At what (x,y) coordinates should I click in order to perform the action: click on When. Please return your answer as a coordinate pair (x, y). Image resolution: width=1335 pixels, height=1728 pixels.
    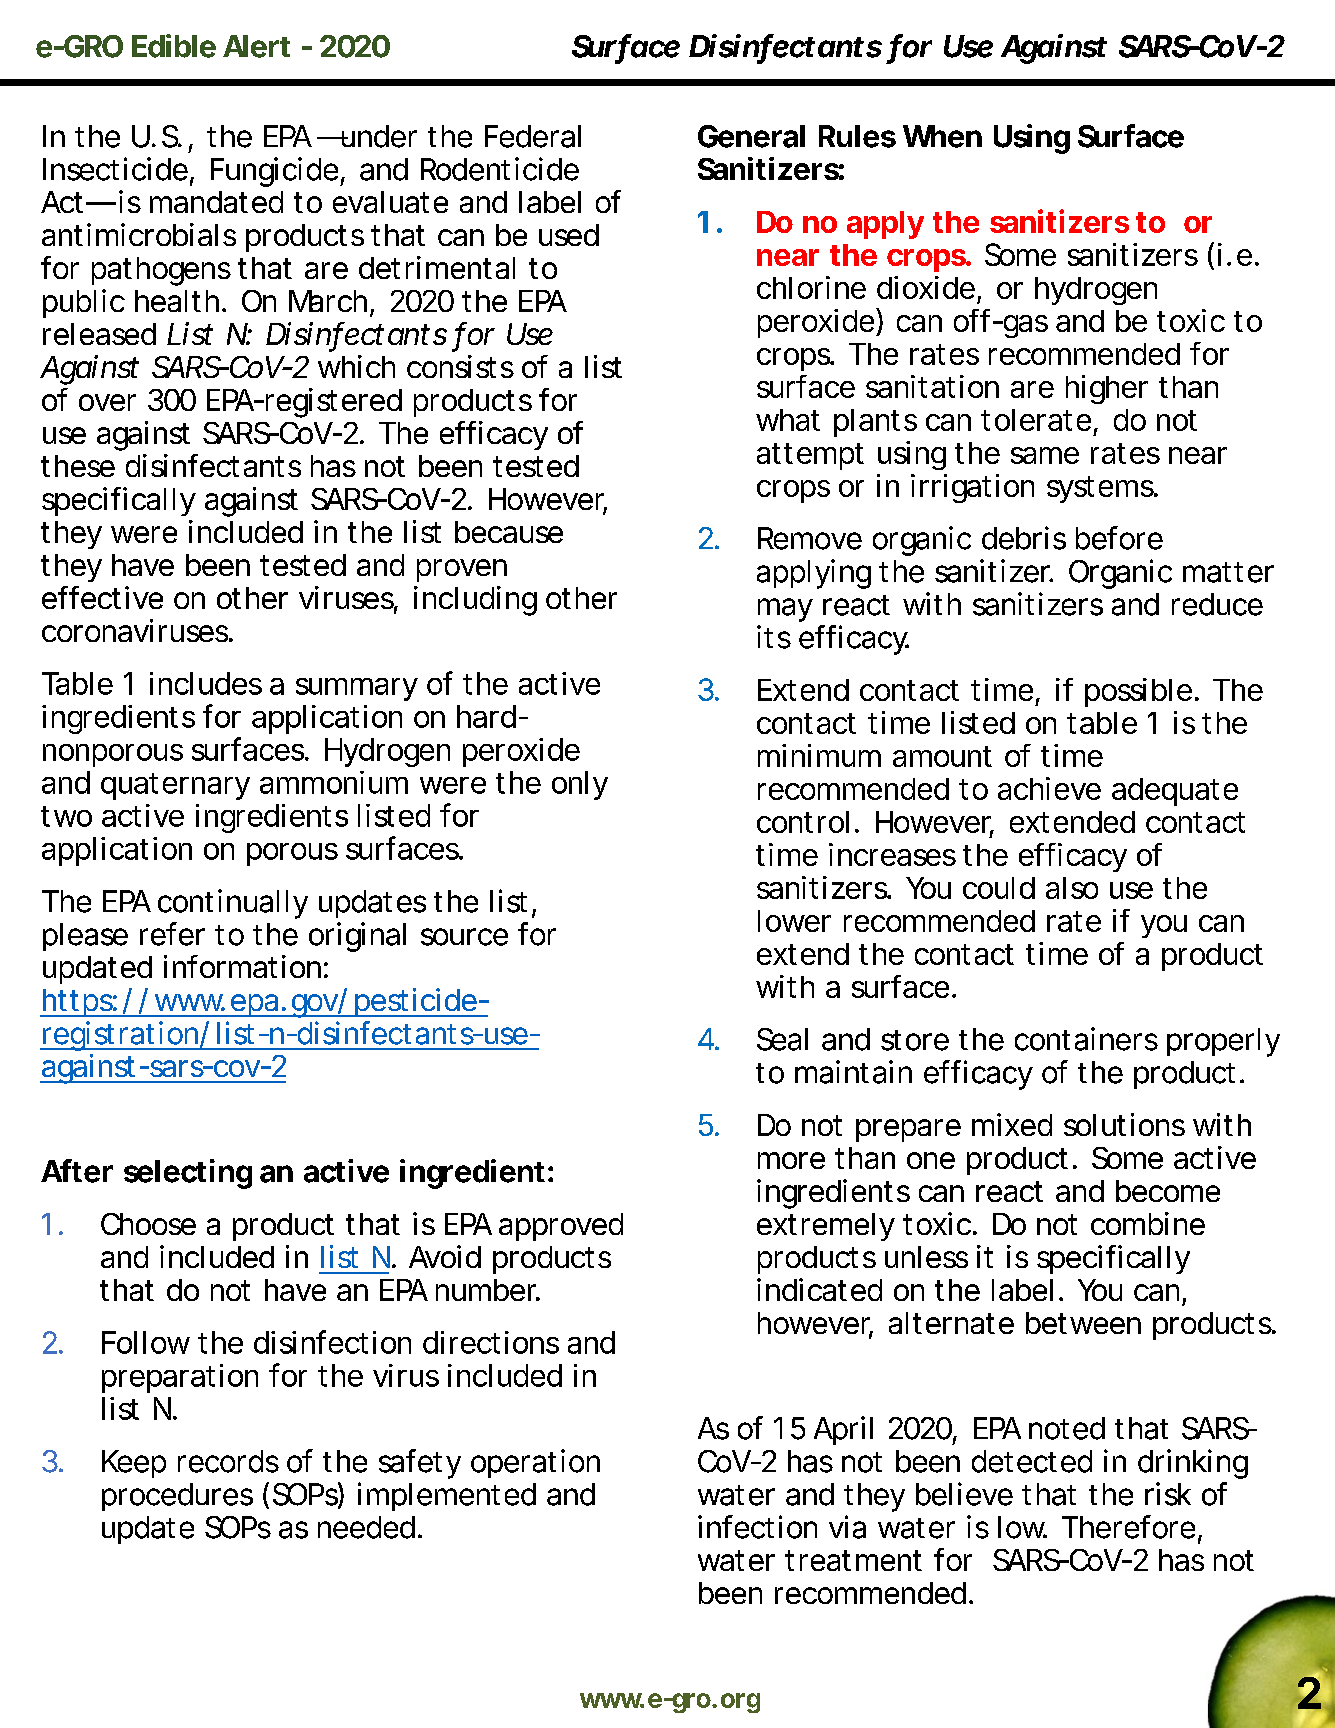
    Looking at the image, I should click on (942, 136).
